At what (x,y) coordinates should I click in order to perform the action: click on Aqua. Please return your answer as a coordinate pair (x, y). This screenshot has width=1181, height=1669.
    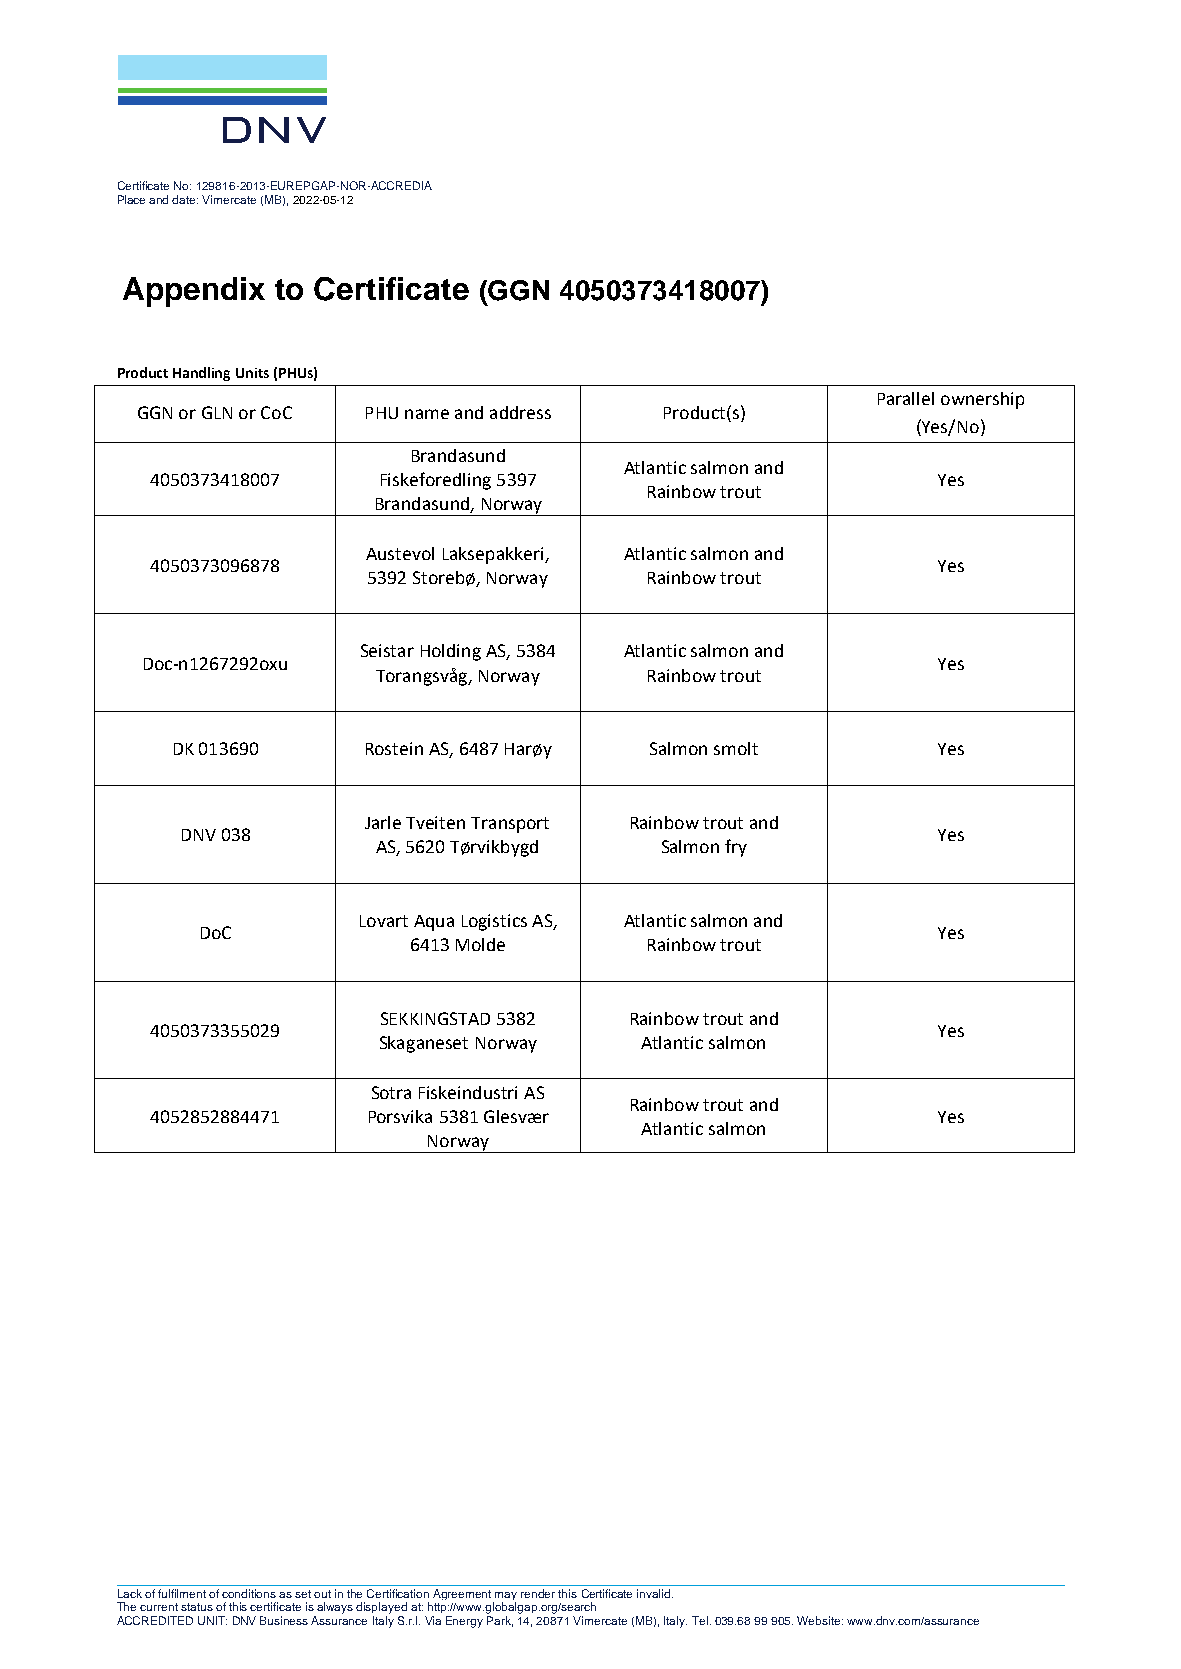
    Looking at the image, I should click on (434, 923).
